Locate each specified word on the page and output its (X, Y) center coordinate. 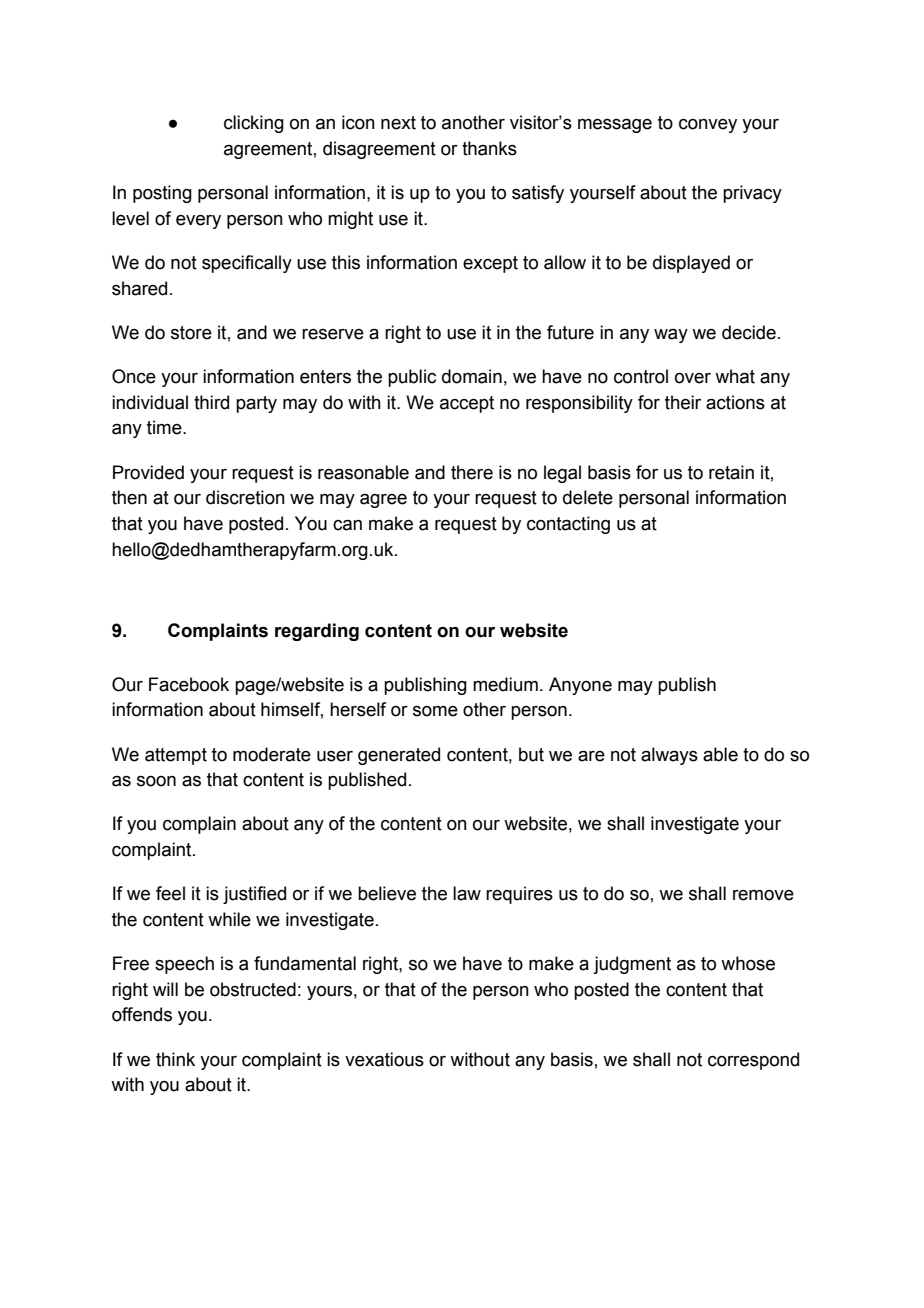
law (467, 893)
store (191, 333)
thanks (489, 148)
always (669, 756)
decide (749, 332)
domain (472, 376)
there (472, 472)
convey (708, 126)
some (435, 711)
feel (170, 893)
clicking (254, 124)
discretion (245, 497)
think (175, 1059)
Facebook (189, 684)
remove (763, 895)
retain (731, 472)
